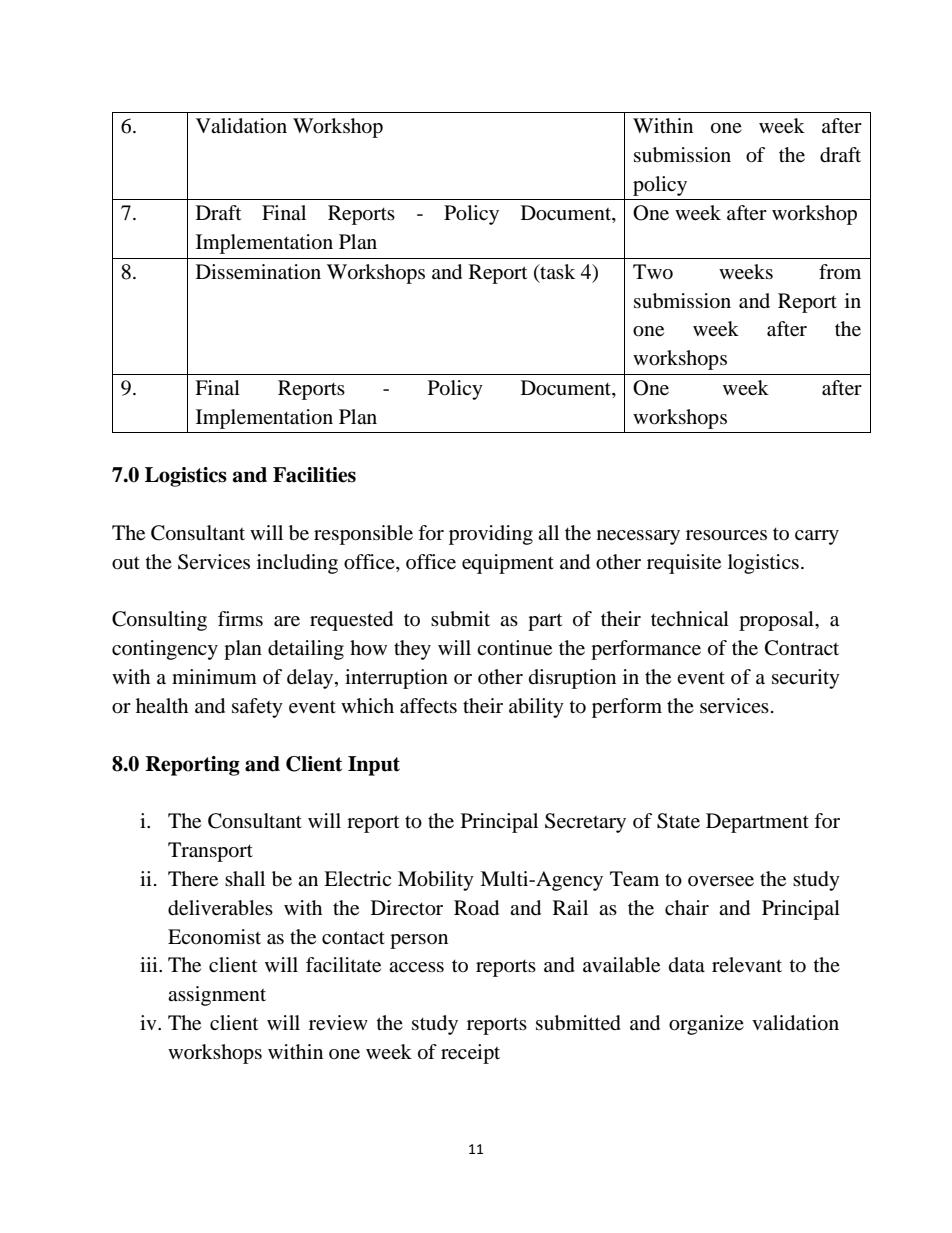 This screenshot has width=952, height=1233. I want to click on State, so click(678, 821).
